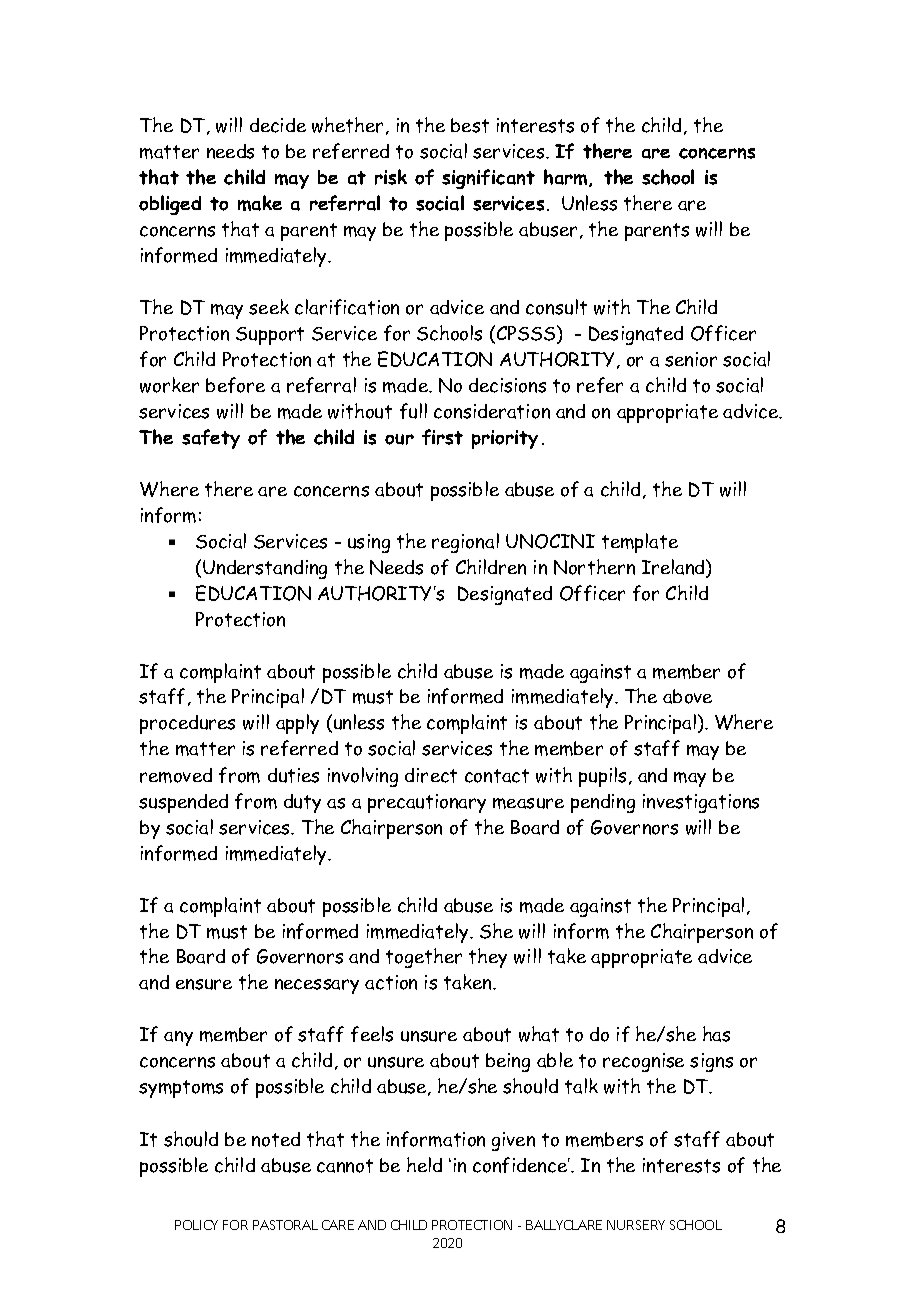  I want to click on has, so click(716, 1034).
